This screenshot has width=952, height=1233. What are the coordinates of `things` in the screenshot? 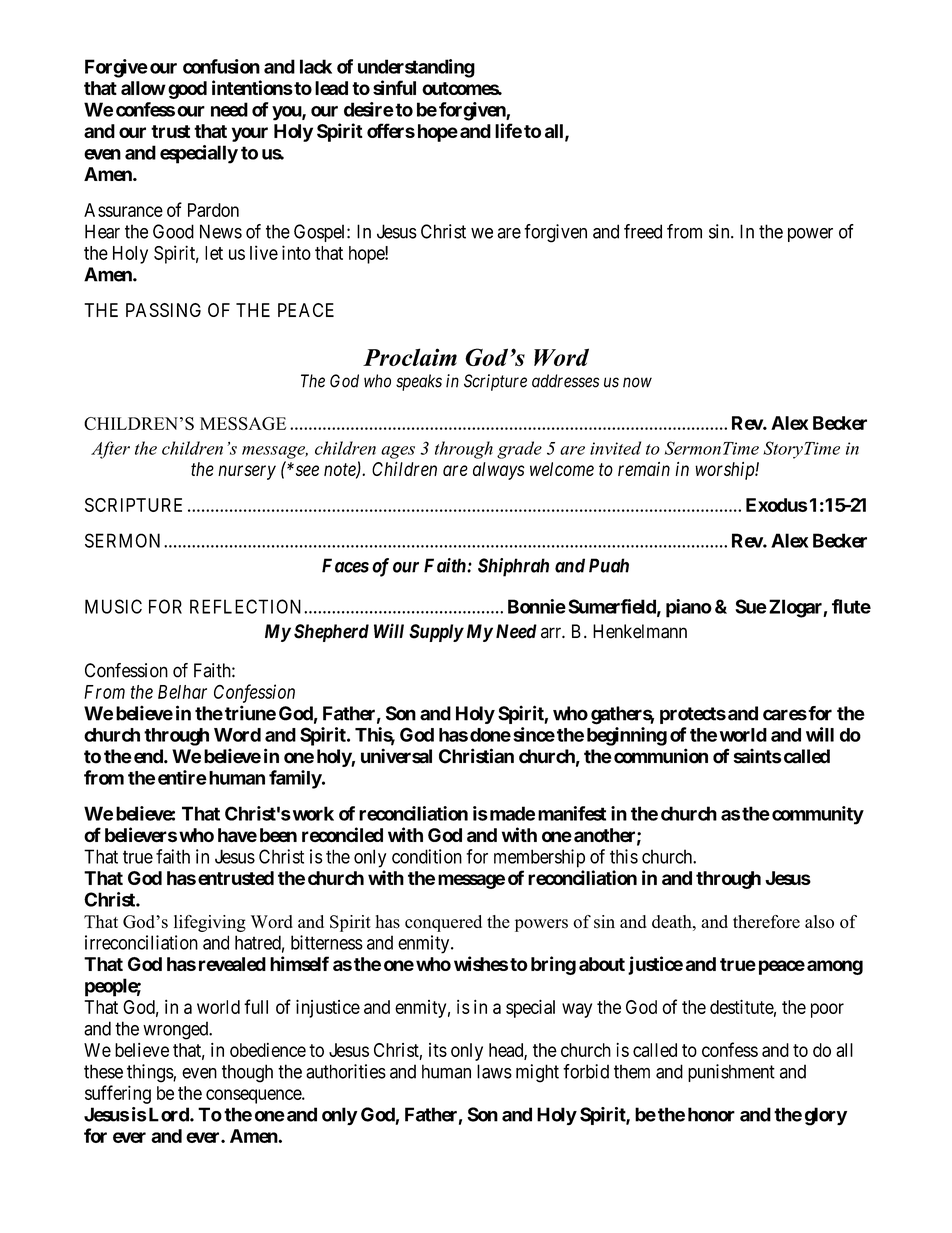 It's located at (150, 1073).
